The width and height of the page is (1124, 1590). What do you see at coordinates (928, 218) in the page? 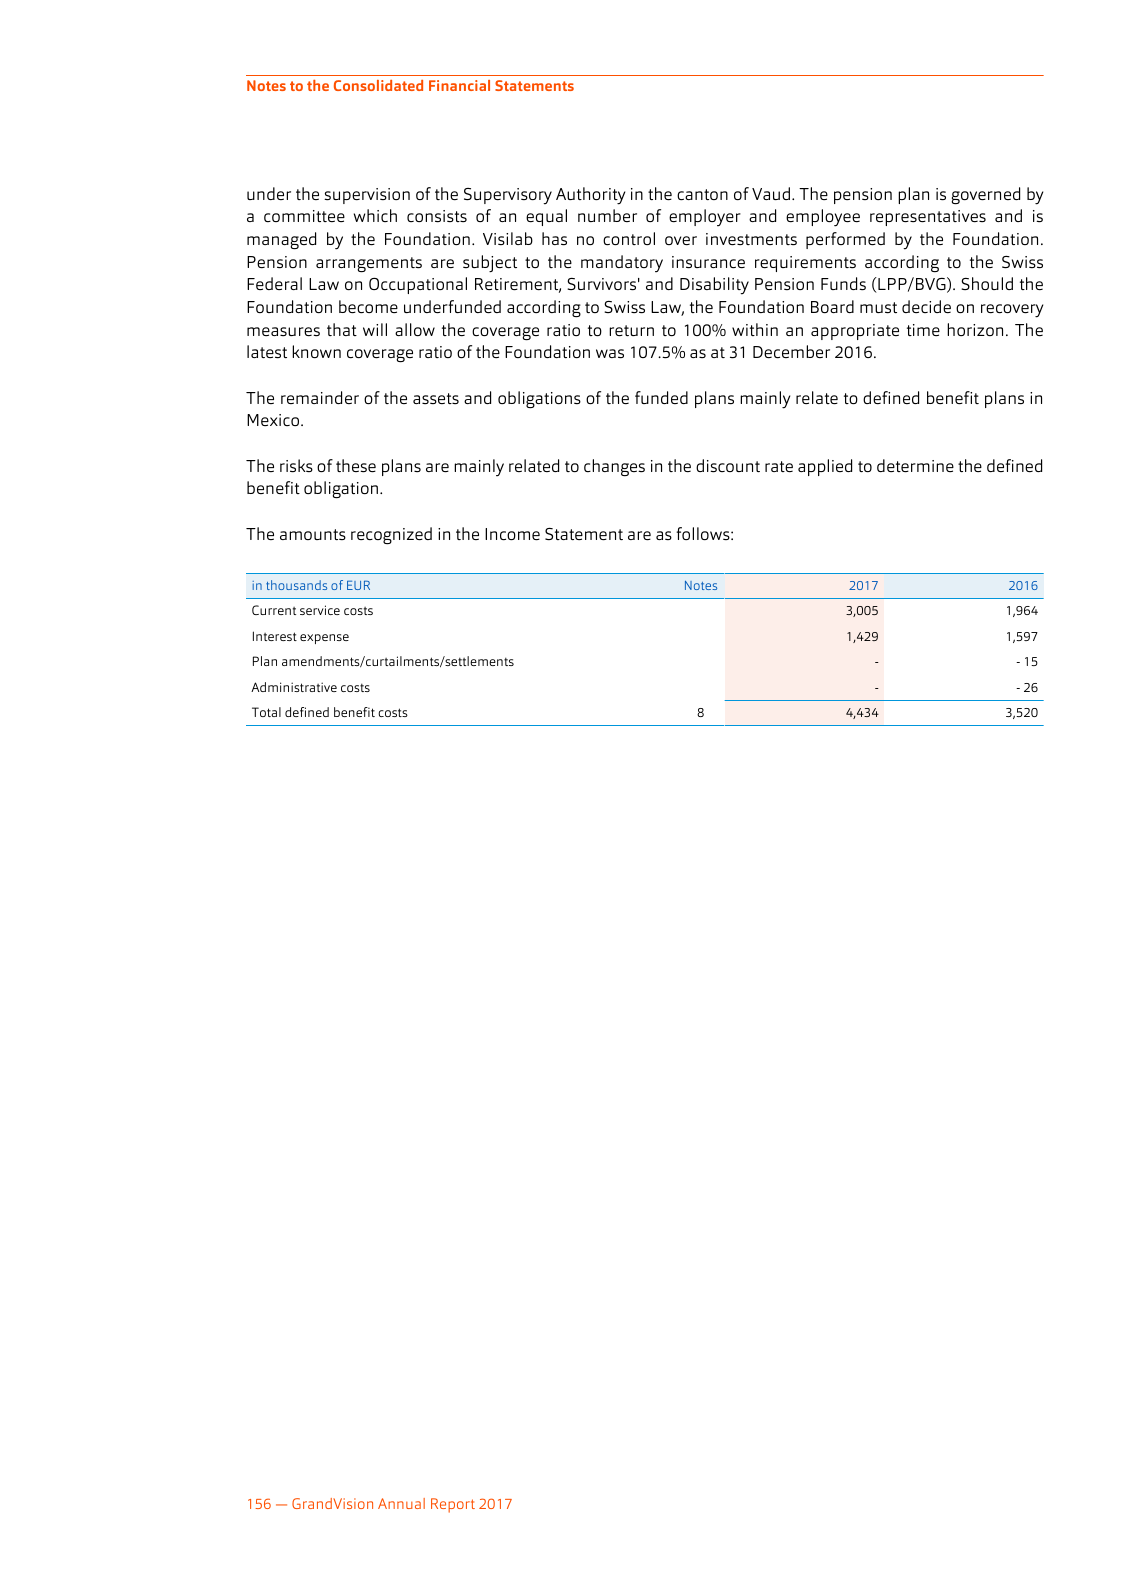
I see `representatives` at bounding box center [928, 218].
